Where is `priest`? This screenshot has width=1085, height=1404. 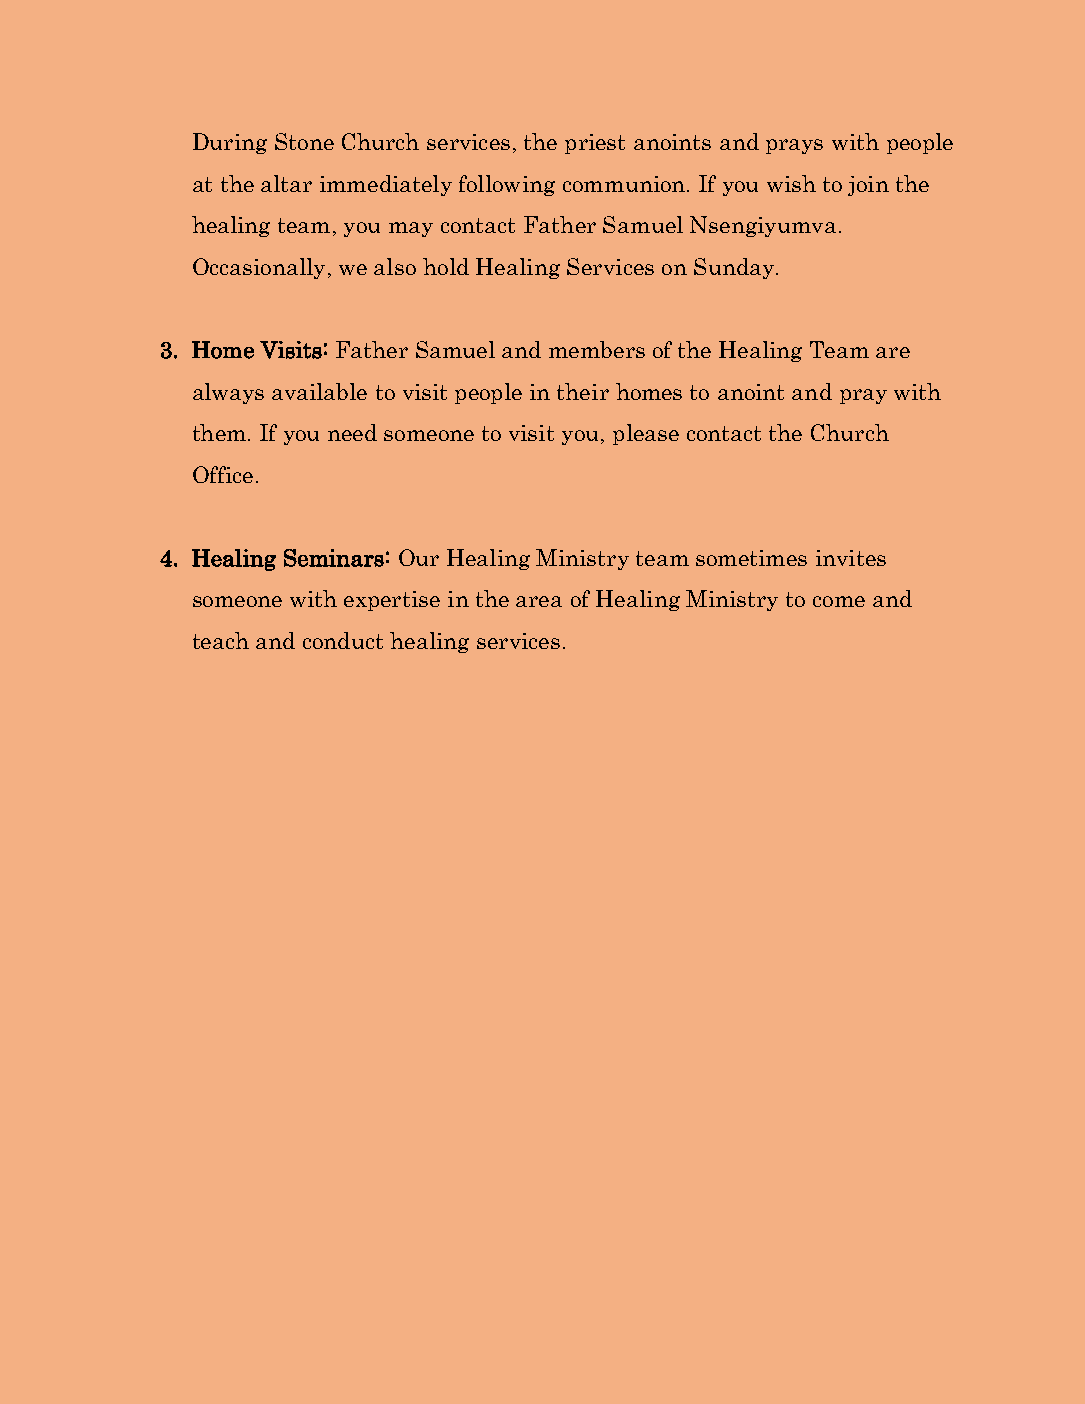 priest is located at coordinates (595, 144).
